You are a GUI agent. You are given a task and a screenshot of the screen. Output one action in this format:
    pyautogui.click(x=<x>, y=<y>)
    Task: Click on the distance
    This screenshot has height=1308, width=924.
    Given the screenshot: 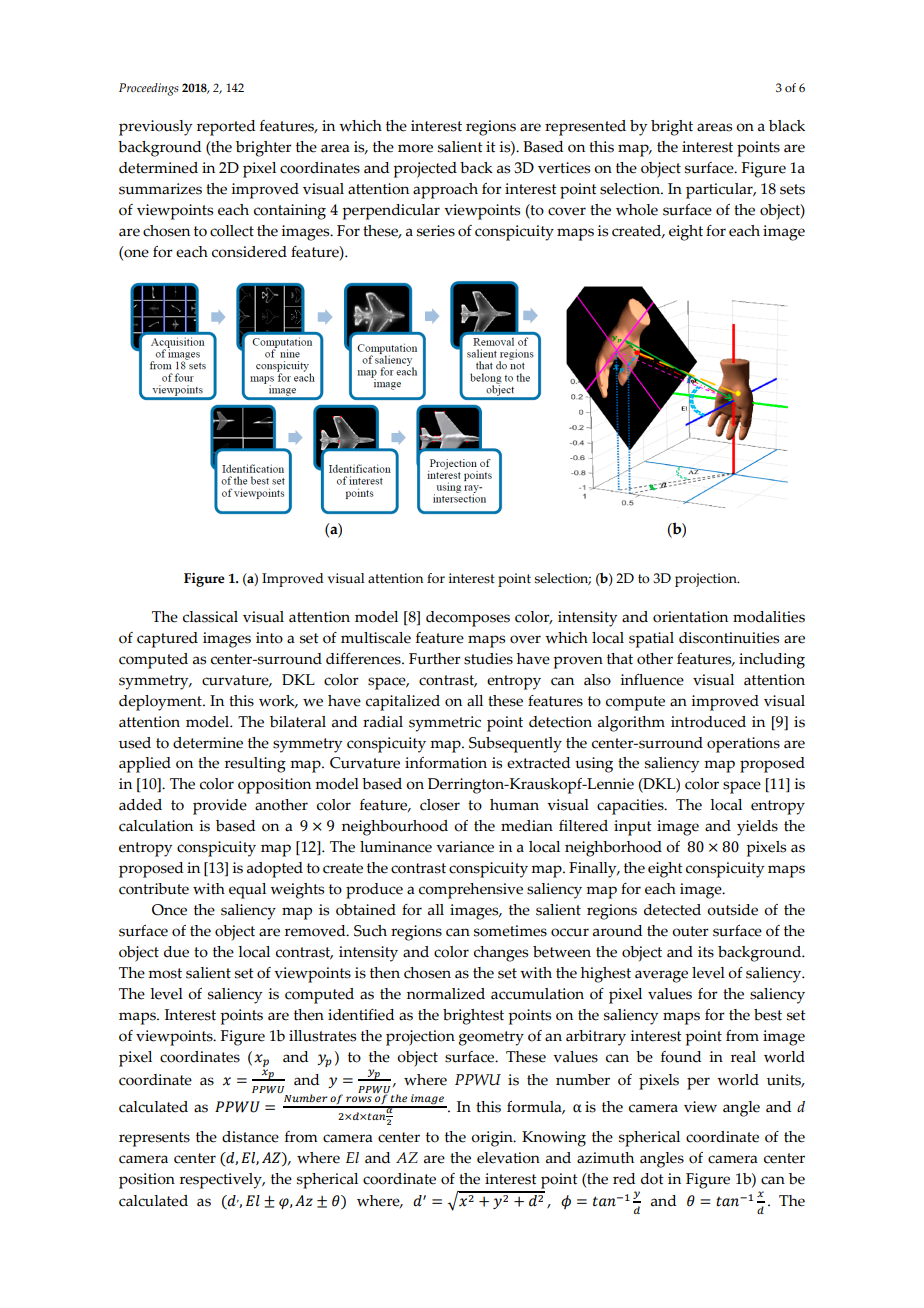 What is the action you would take?
    pyautogui.click(x=250, y=1137)
